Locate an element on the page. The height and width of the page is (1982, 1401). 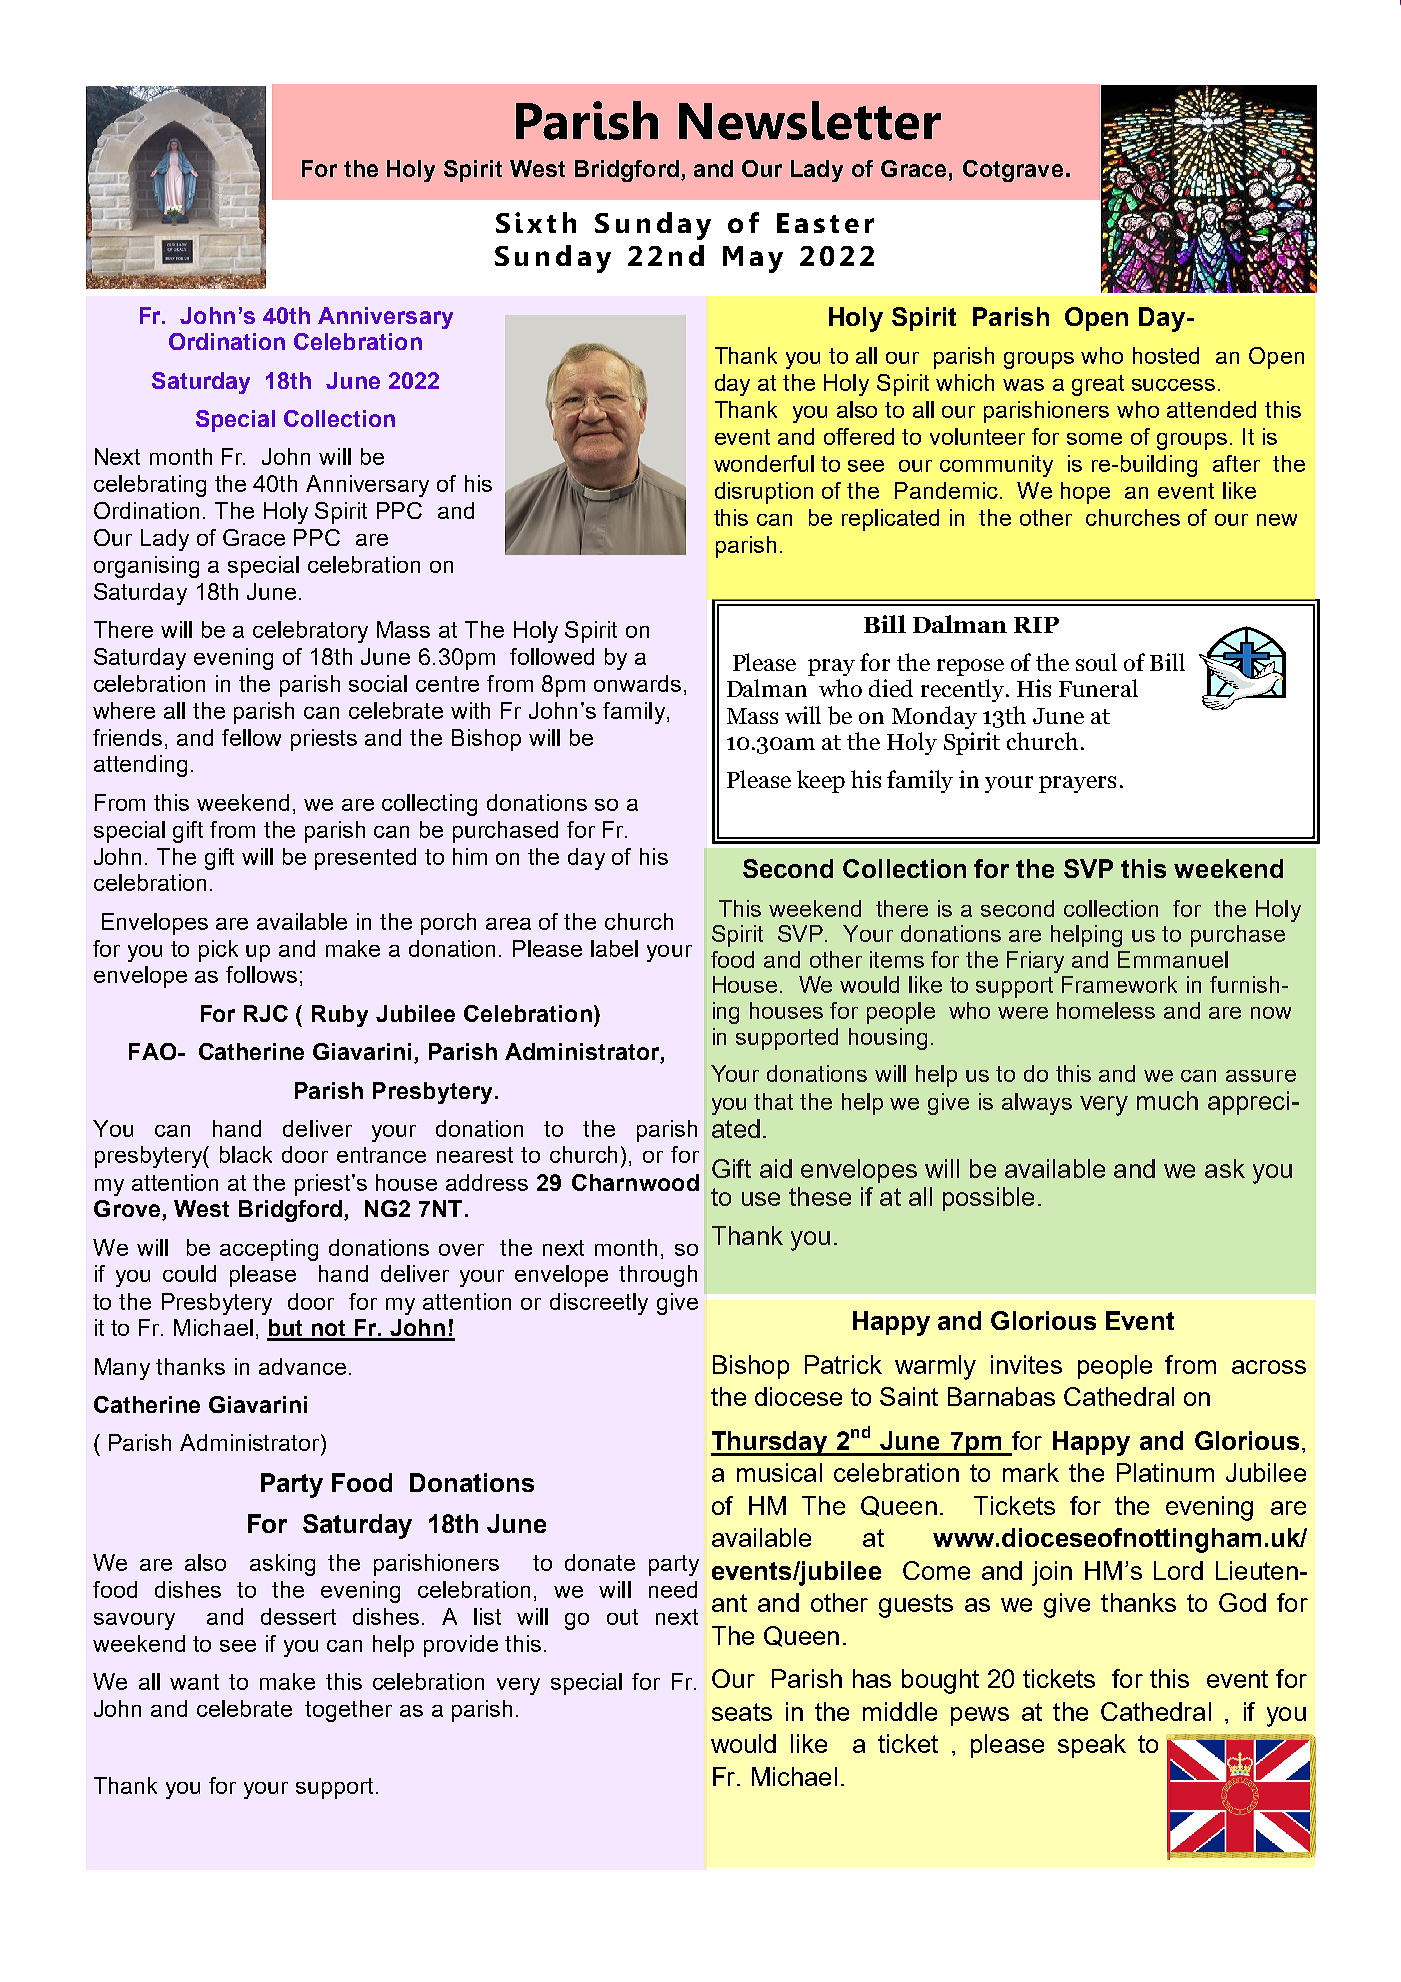
want is located at coordinates (194, 1682).
